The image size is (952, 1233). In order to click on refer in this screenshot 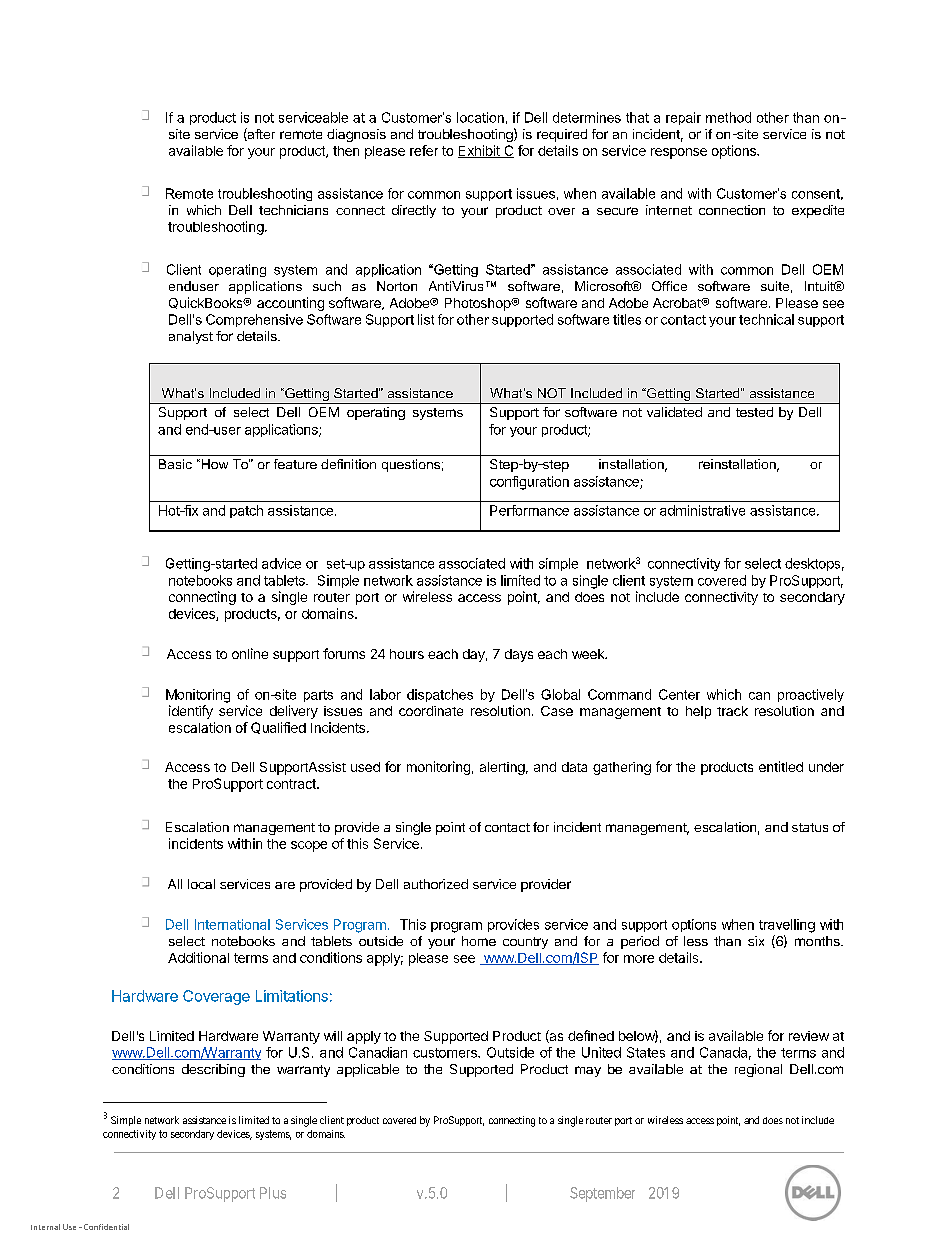, I will do `click(424, 150)`.
